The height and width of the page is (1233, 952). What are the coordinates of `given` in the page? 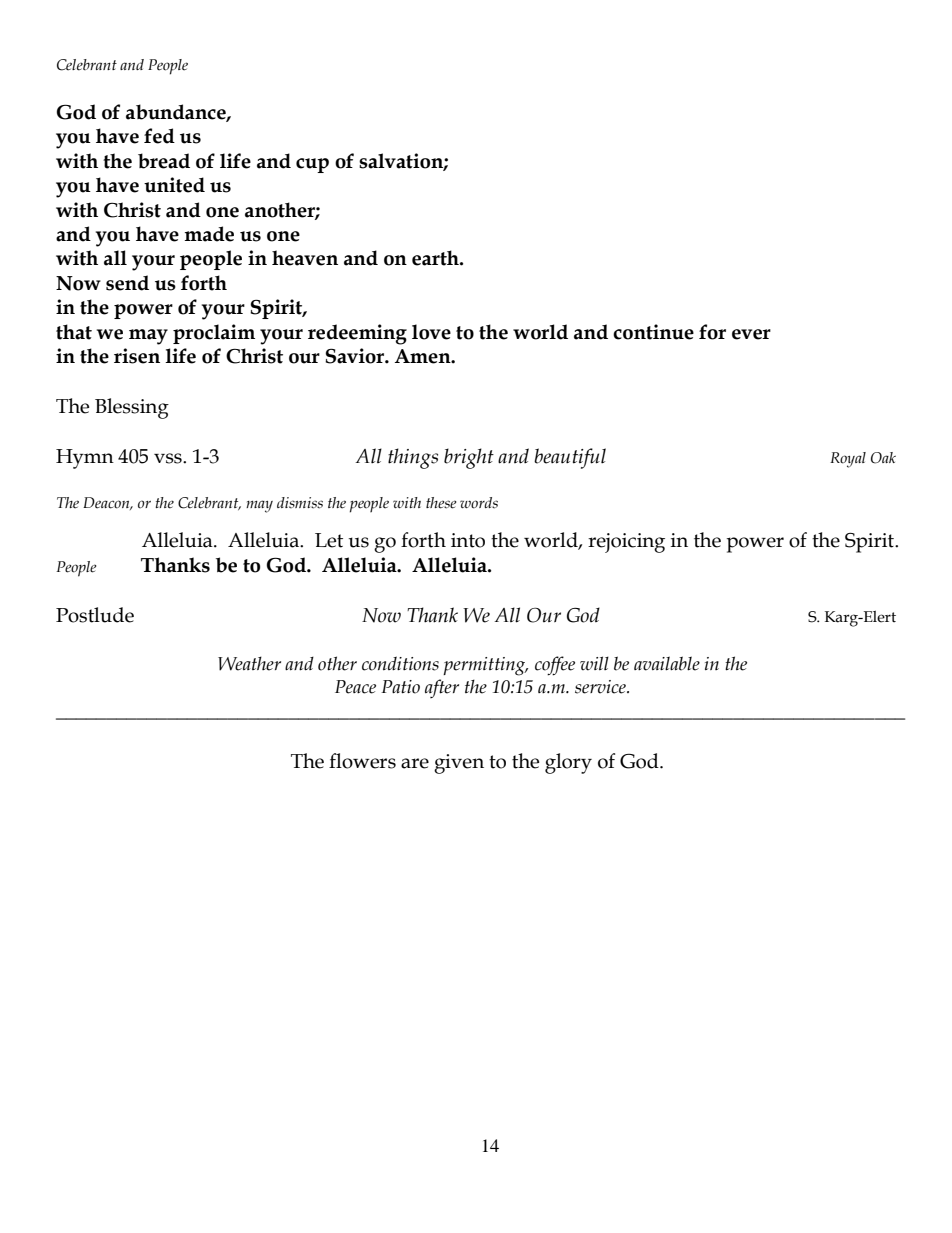 It's located at (459, 764).
